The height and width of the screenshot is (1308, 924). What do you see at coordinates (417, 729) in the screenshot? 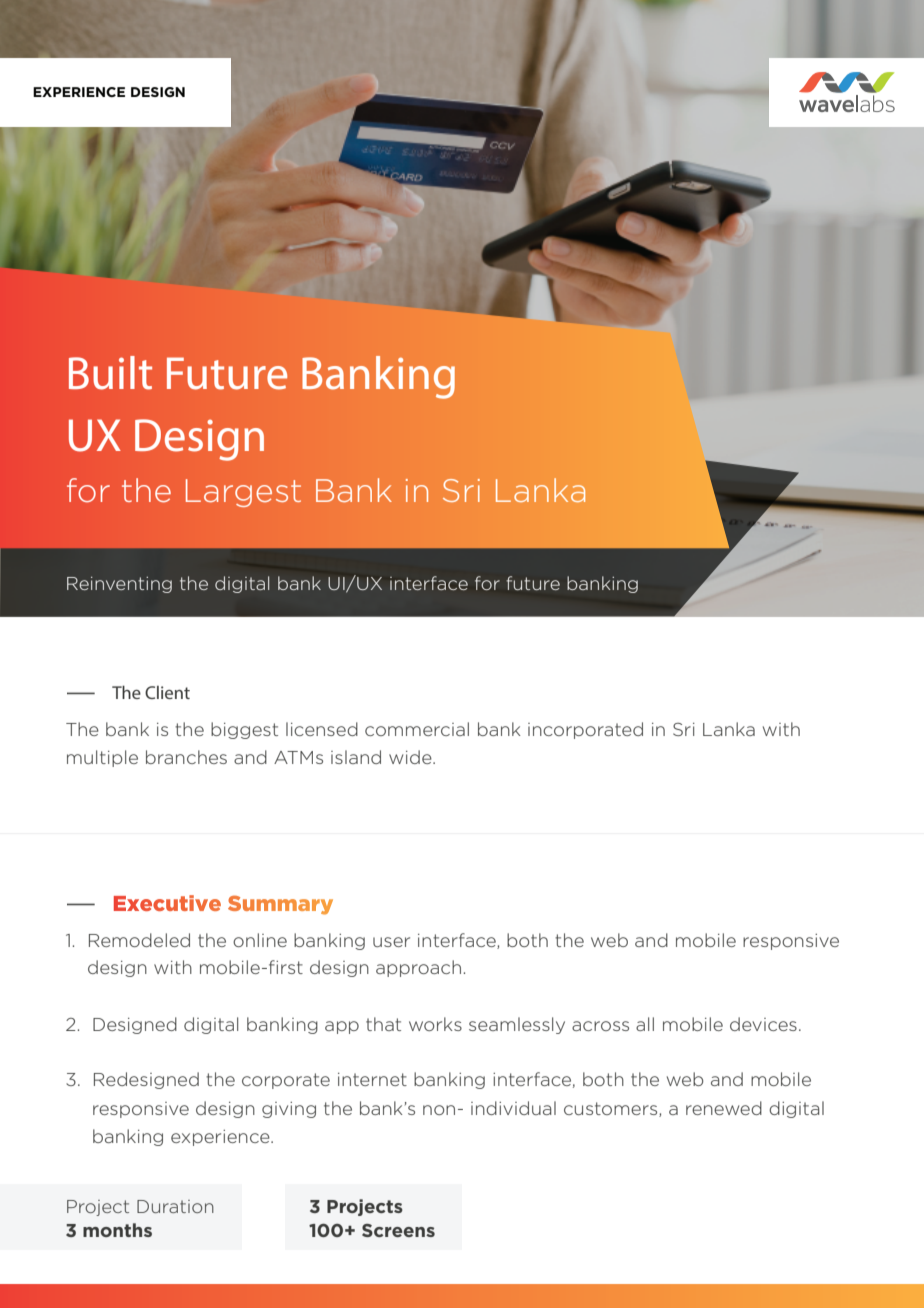
I see `commercial` at bounding box center [417, 729].
